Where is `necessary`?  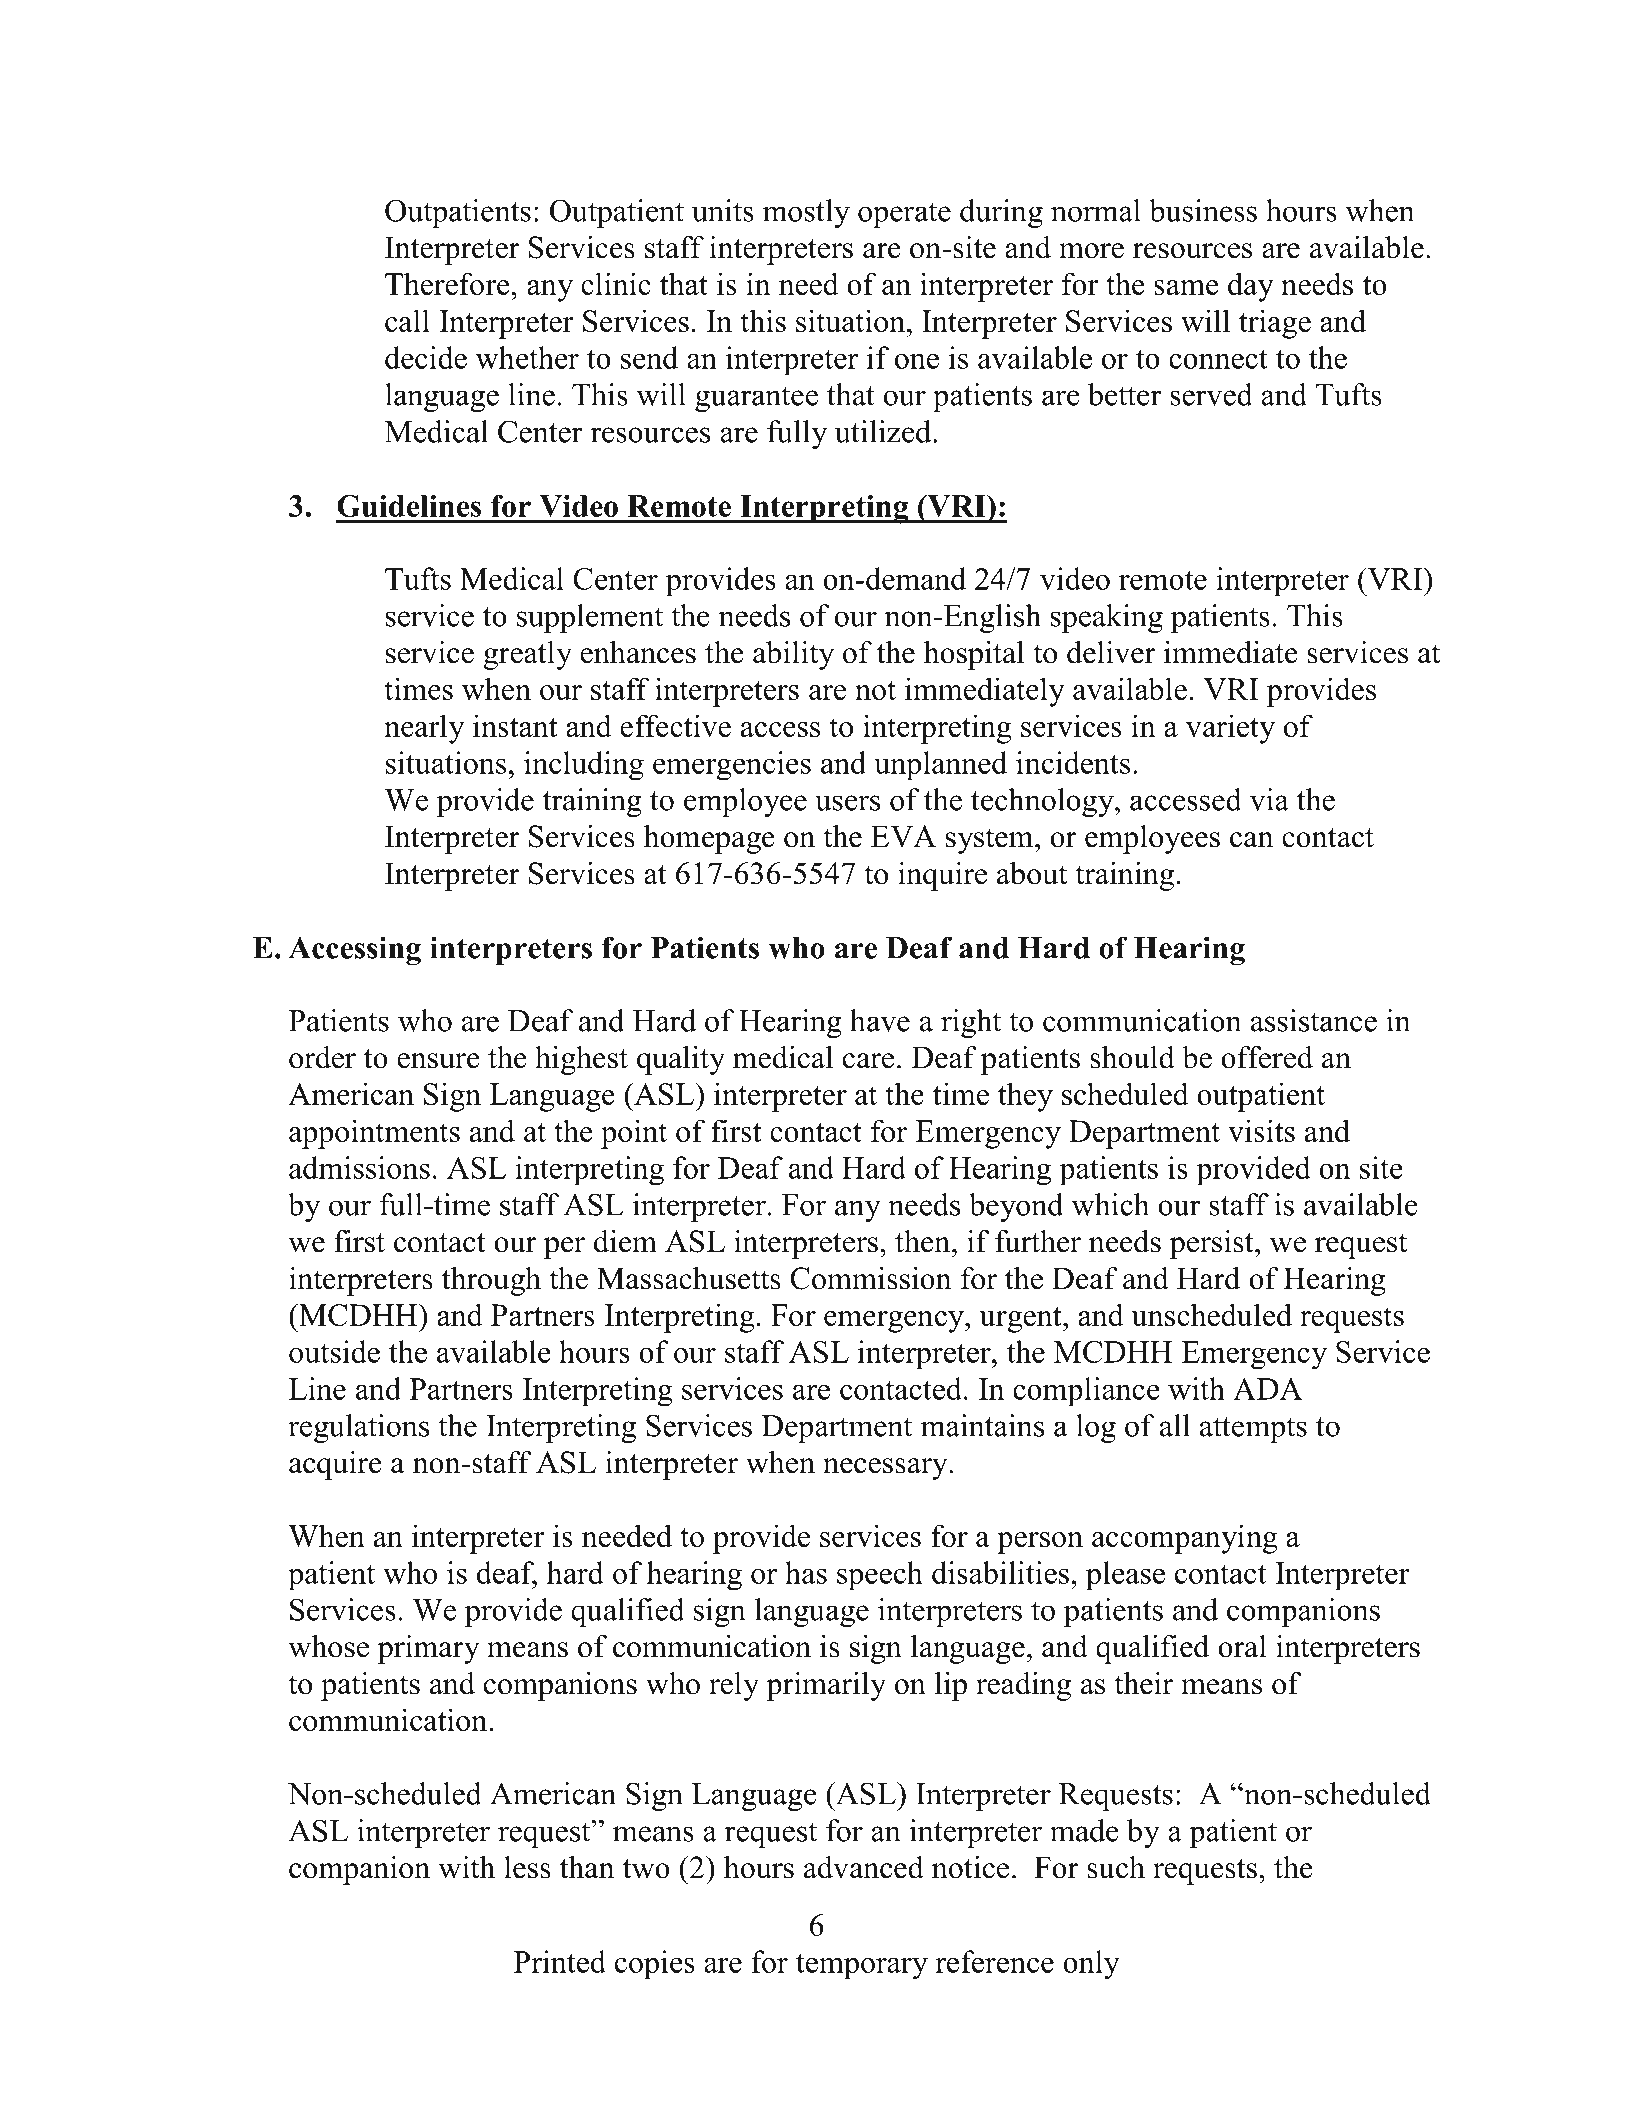
necessary is located at coordinates (886, 1469).
